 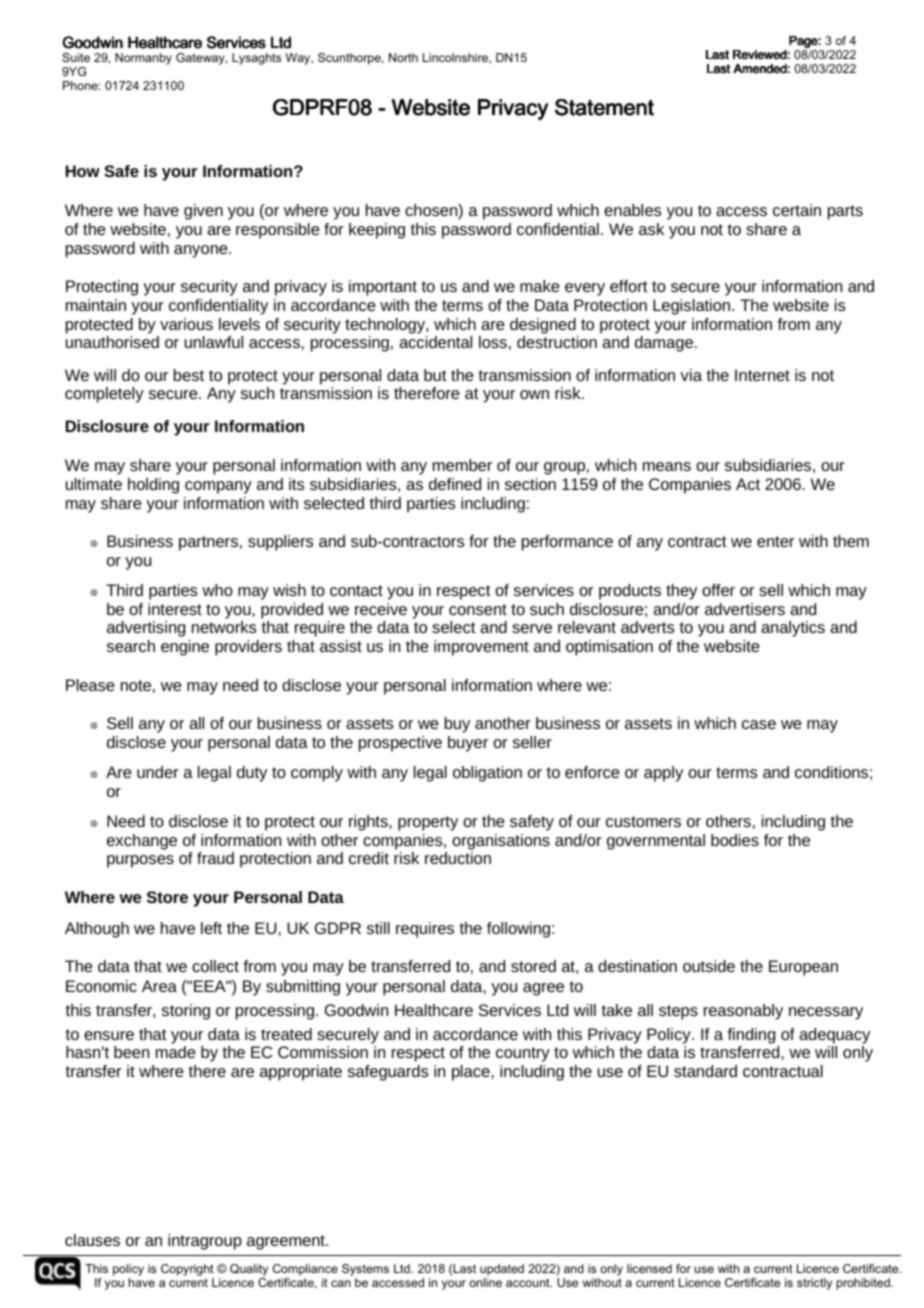 I want to click on engine, so click(x=185, y=648).
